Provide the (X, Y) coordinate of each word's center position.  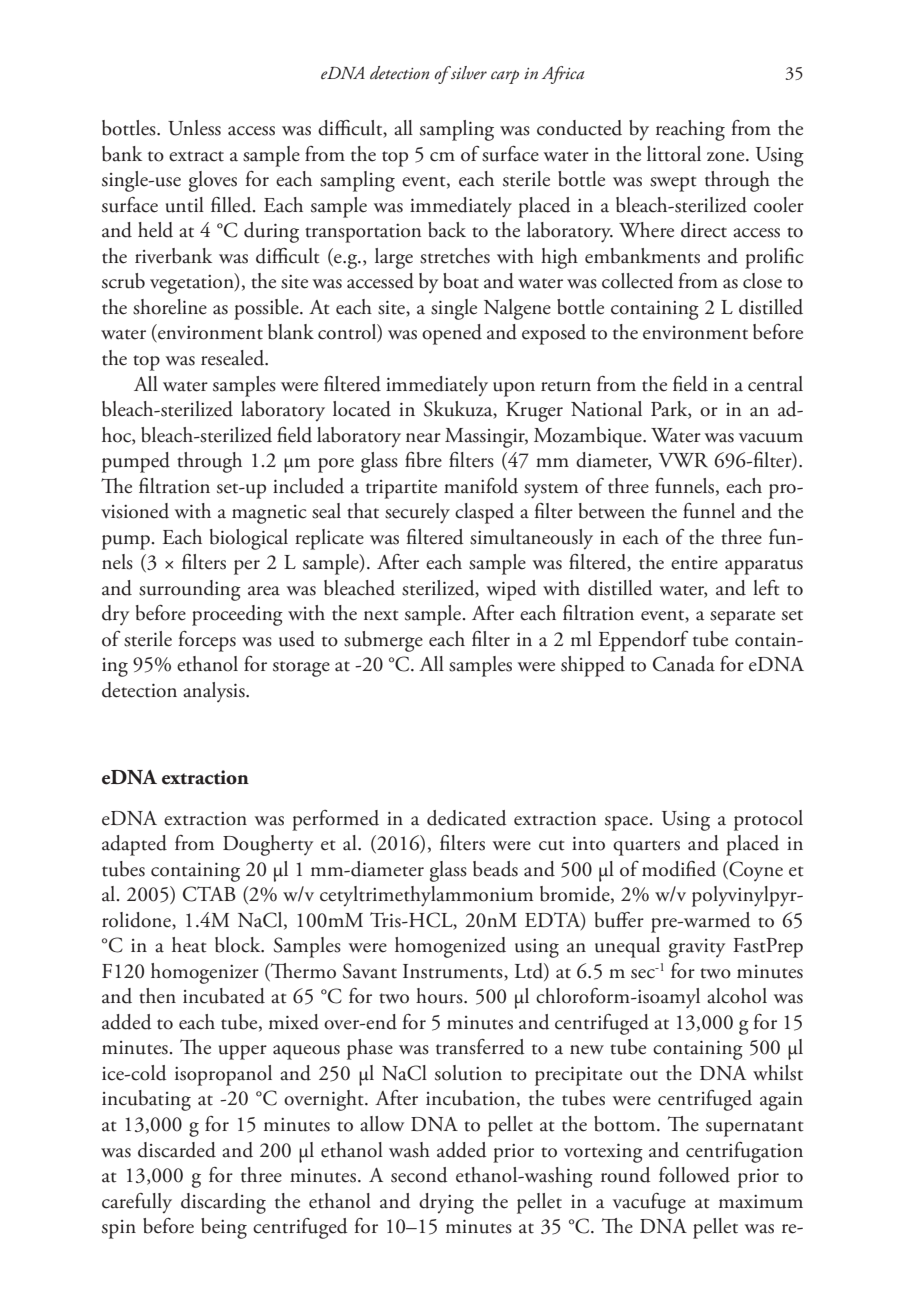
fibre (423, 460)
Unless (194, 128)
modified (679, 869)
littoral (674, 154)
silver (468, 73)
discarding (223, 1203)
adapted (134, 845)
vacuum (771, 438)
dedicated (467, 818)
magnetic (269, 514)
